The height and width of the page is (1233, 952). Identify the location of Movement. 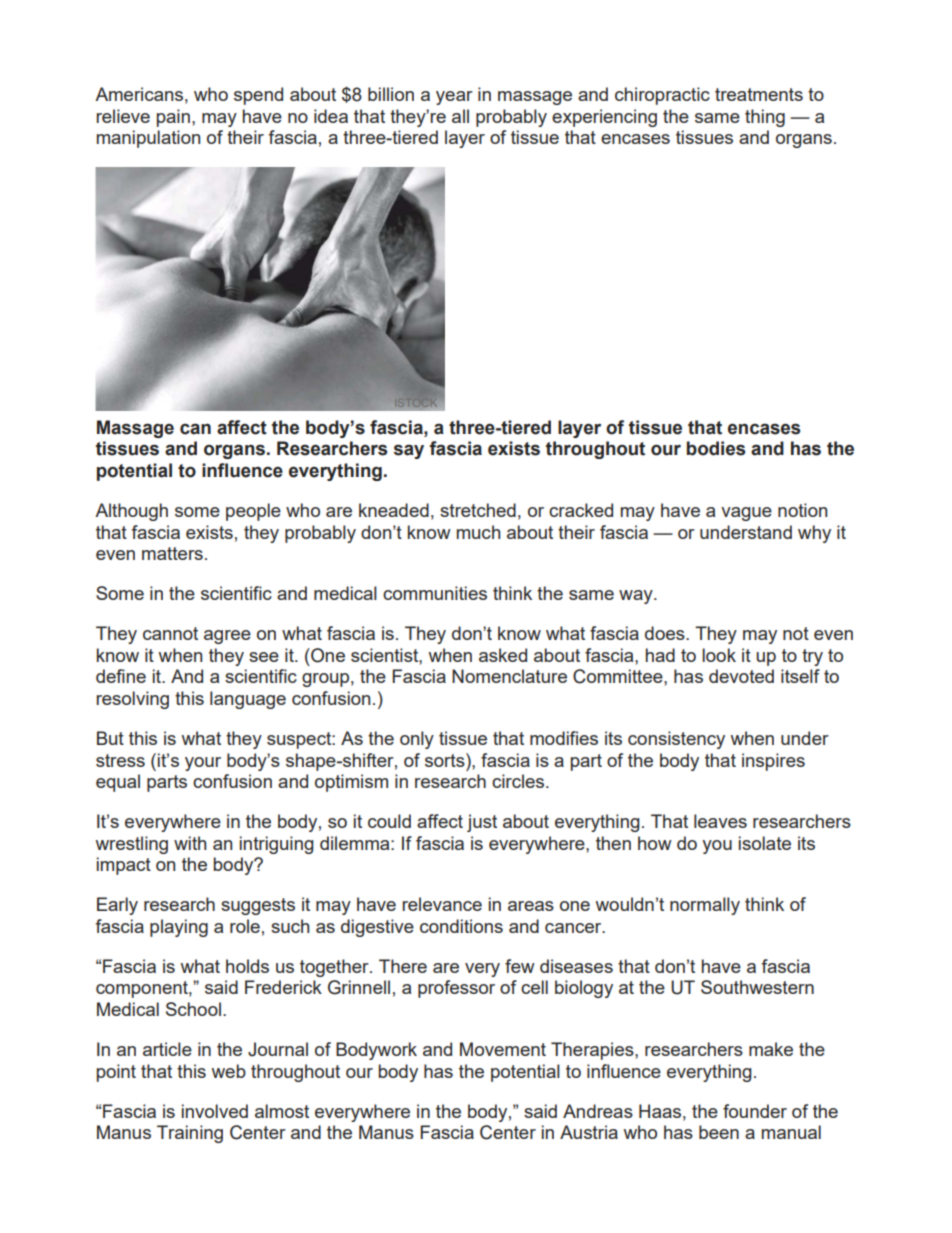
(503, 1049).
